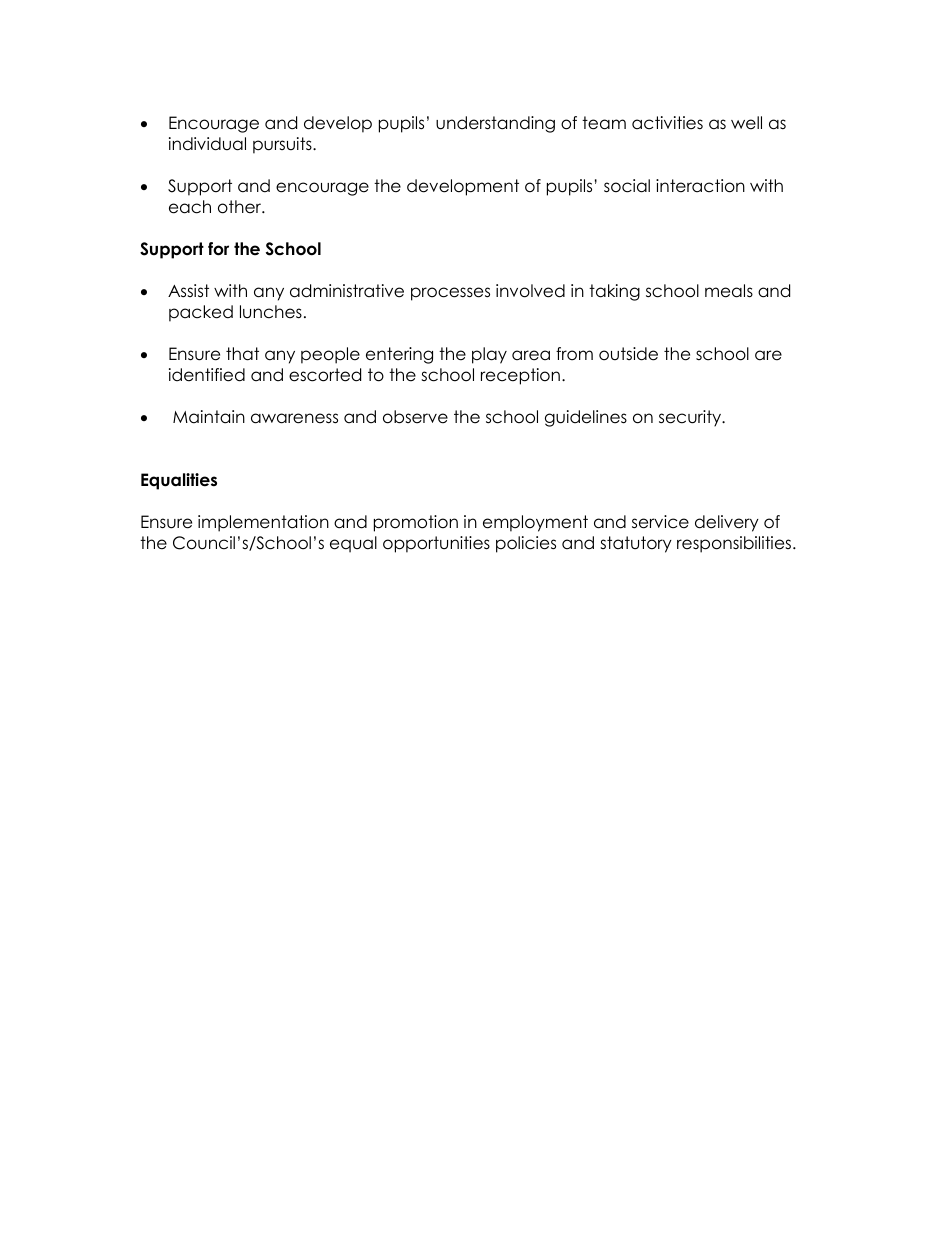  I want to click on activities, so click(667, 123).
